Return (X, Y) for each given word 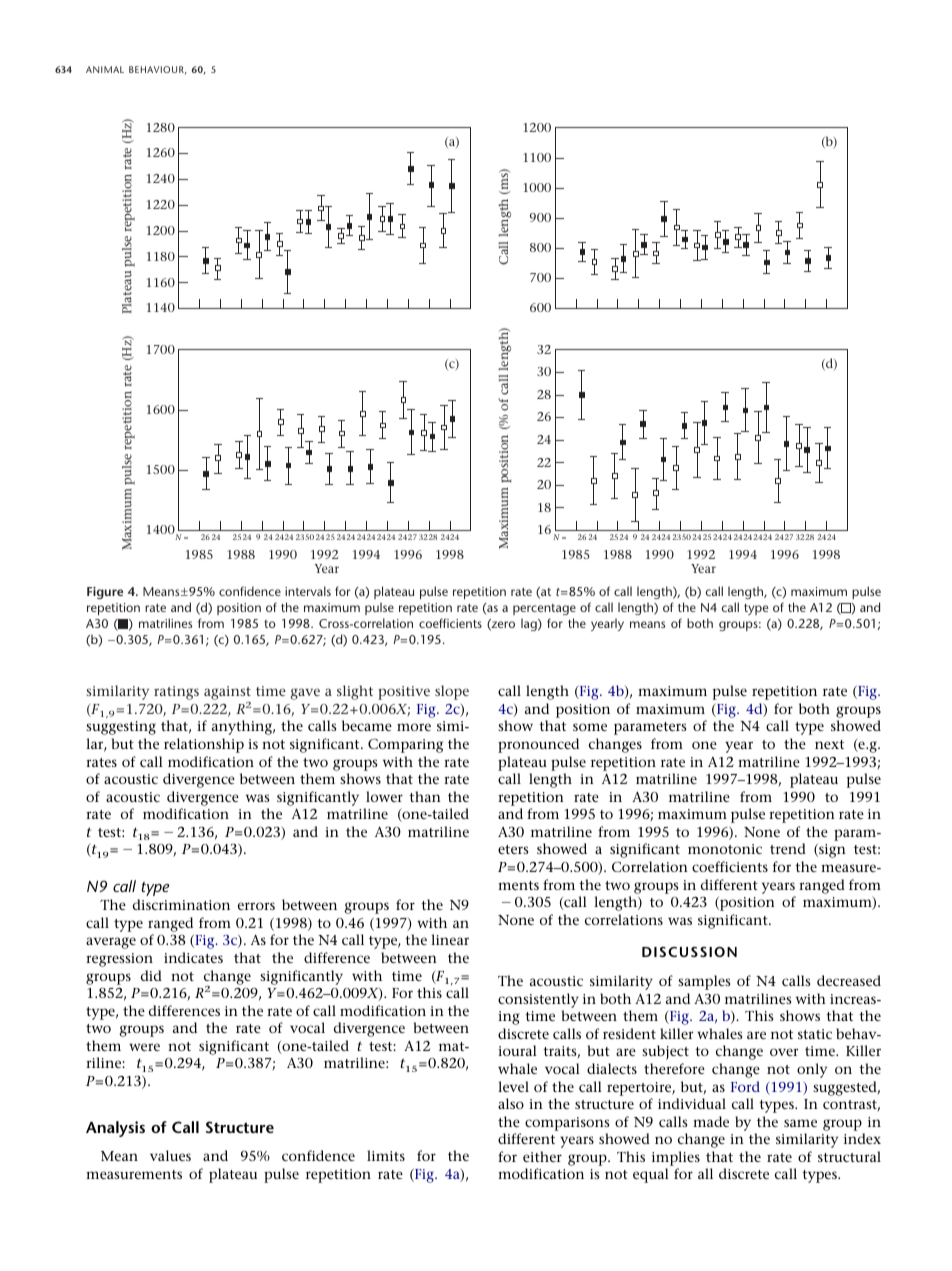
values (170, 1155)
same (800, 1123)
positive (404, 693)
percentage (544, 609)
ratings (176, 693)
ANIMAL (105, 69)
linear (450, 939)
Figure (105, 593)
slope (452, 692)
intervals (308, 591)
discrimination (181, 904)
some (590, 727)
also (511, 1103)
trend (788, 848)
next (829, 744)
